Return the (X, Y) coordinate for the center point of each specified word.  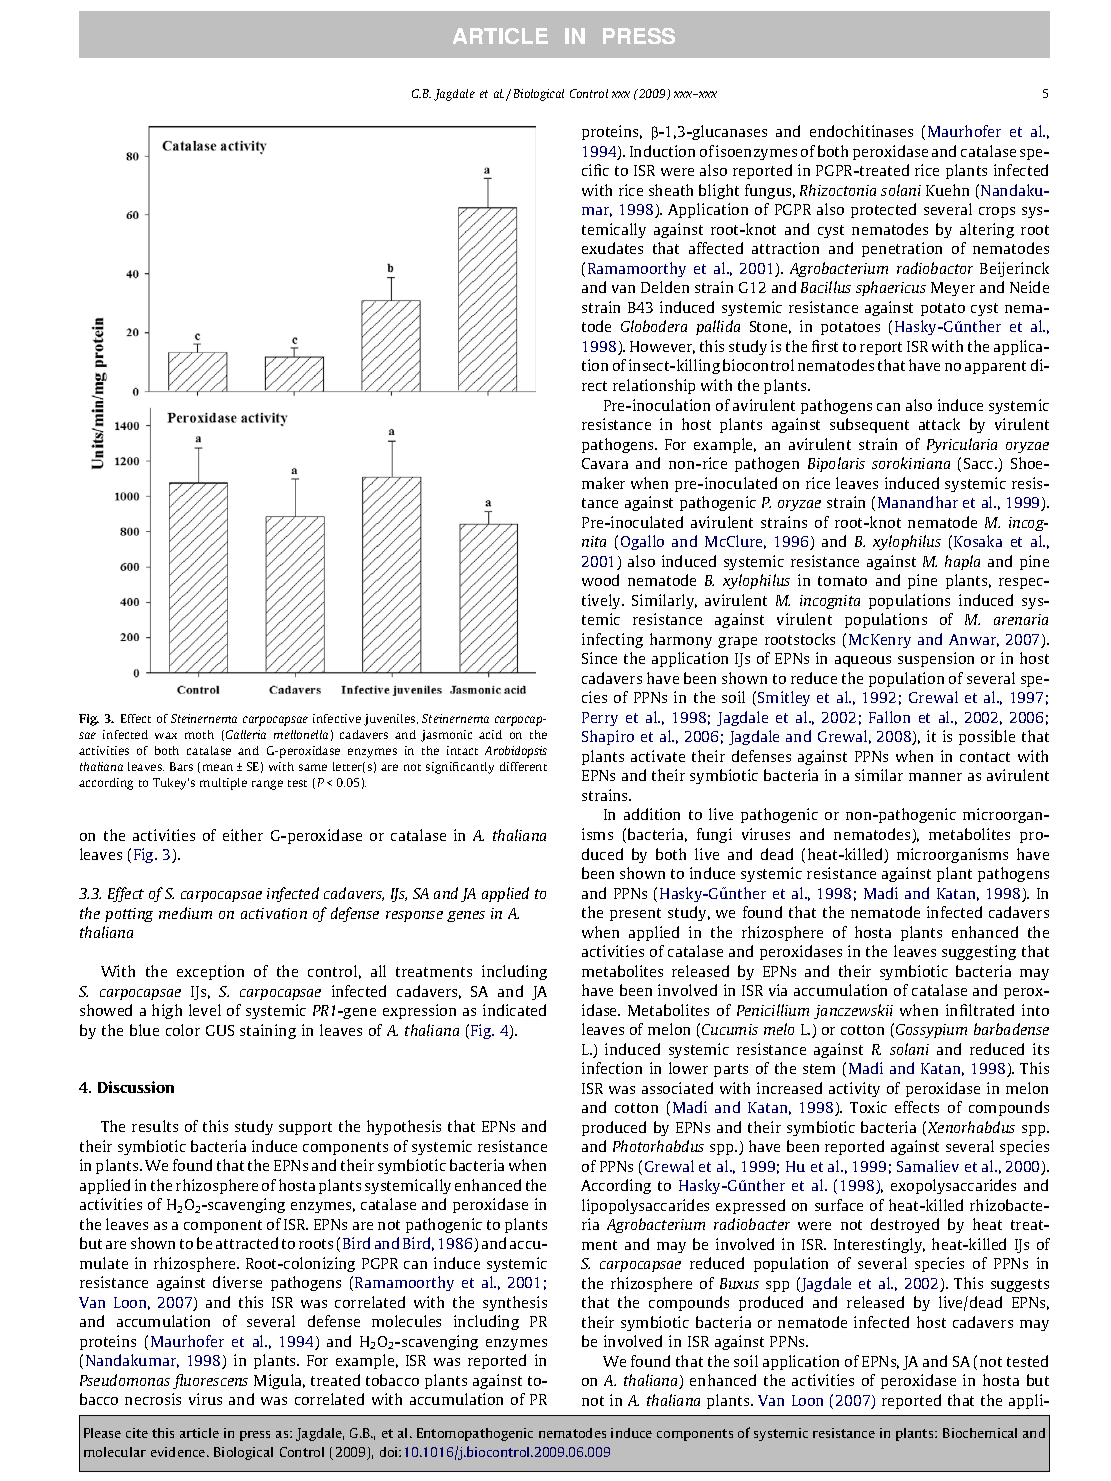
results (155, 1126)
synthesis (515, 1303)
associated (677, 1088)
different (523, 766)
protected (883, 210)
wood (600, 580)
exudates (612, 248)
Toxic (868, 1107)
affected (716, 248)
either (243, 835)
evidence (179, 1452)
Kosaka (978, 541)
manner (935, 777)
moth (199, 734)
